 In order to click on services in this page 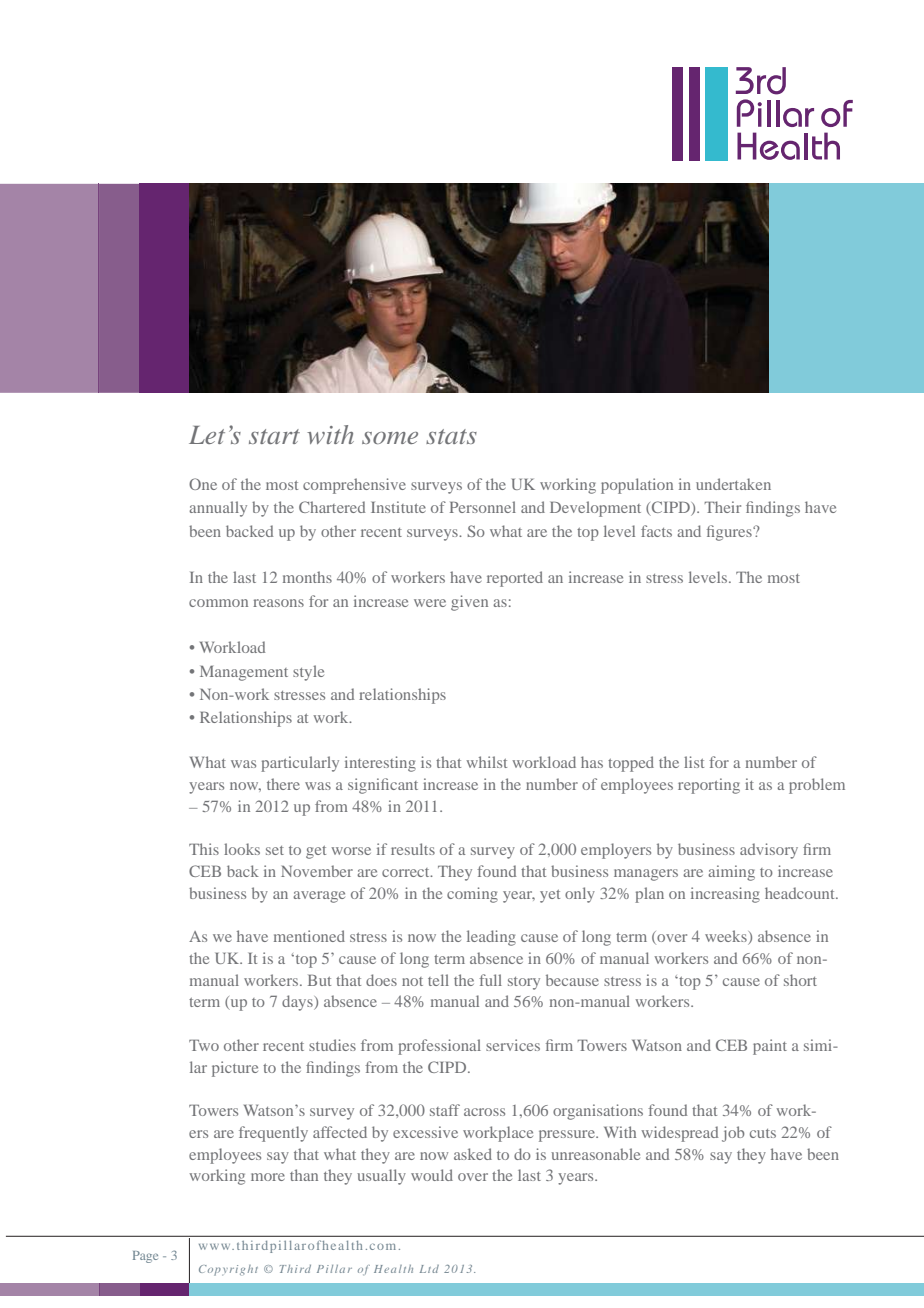, I will do `click(513, 1045)`.
